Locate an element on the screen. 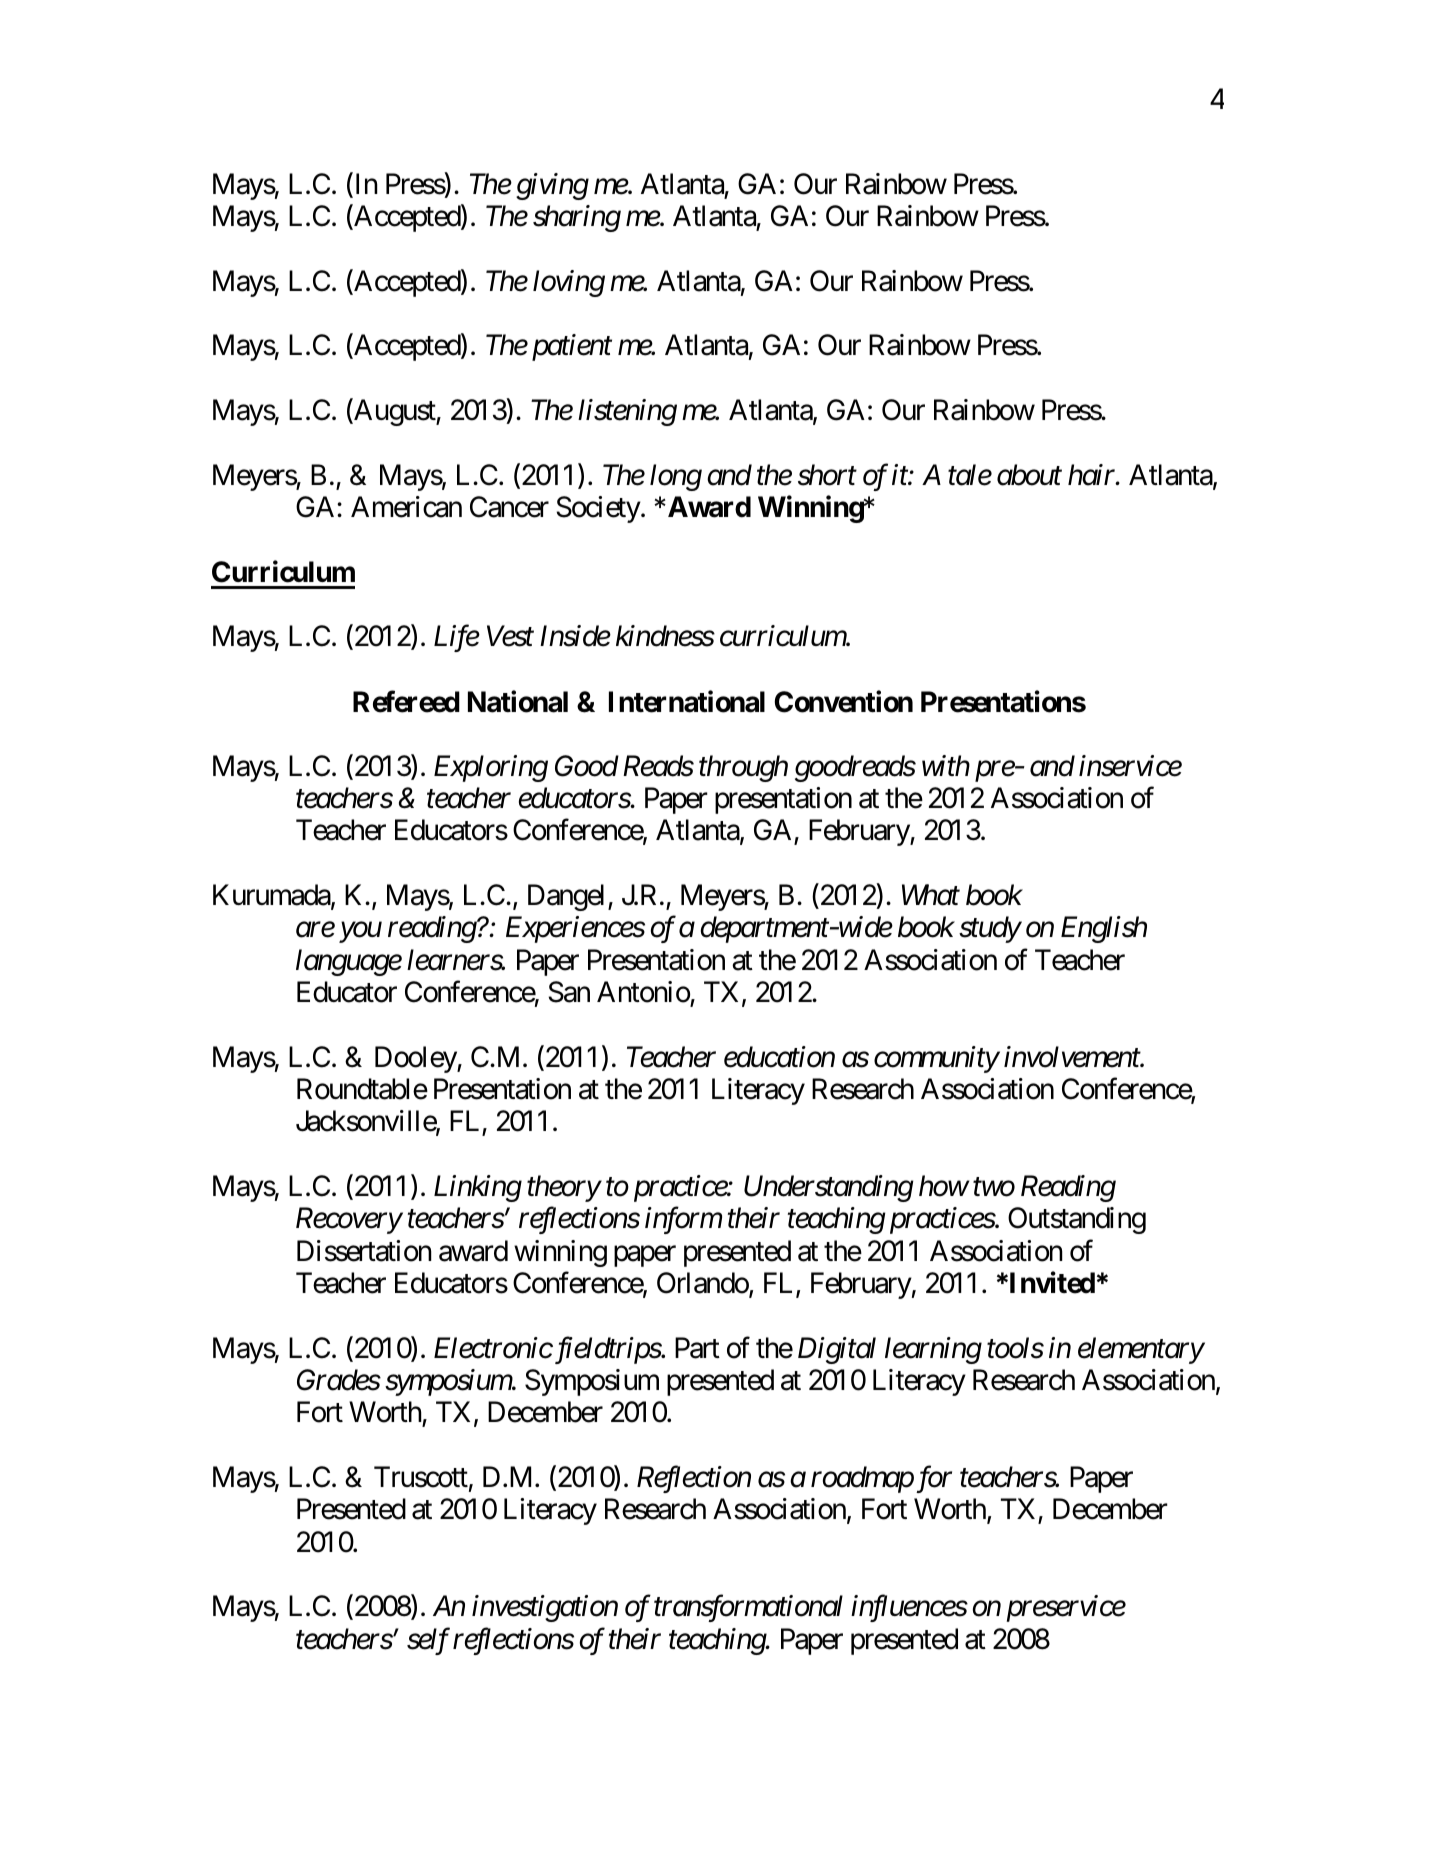 This screenshot has width=1434, height=1856. Electronic is located at coordinates (493, 1348).
